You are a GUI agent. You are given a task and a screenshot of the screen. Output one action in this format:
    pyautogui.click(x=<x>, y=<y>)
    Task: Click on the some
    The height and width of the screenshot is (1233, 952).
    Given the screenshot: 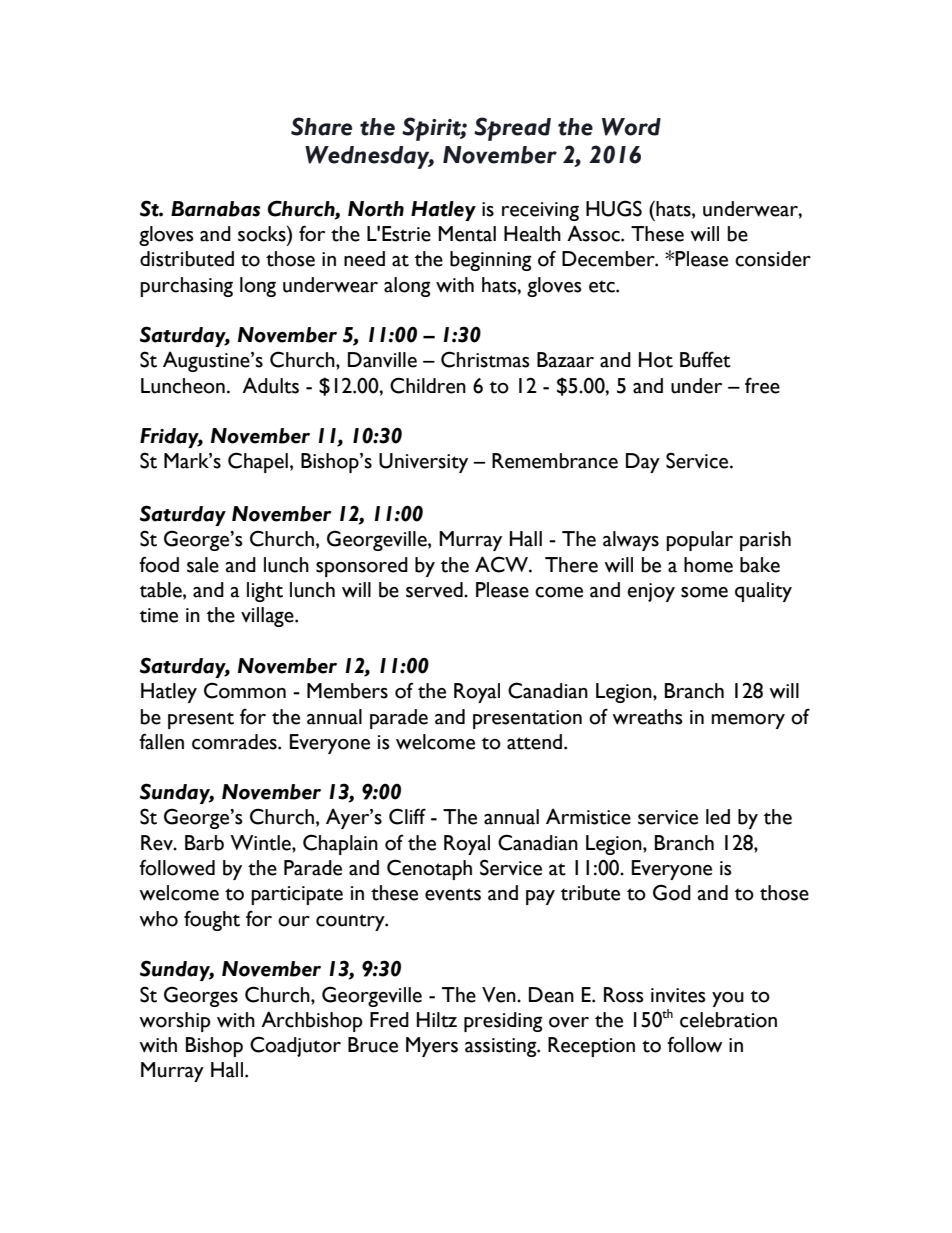 What is the action you would take?
    pyautogui.click(x=704, y=592)
